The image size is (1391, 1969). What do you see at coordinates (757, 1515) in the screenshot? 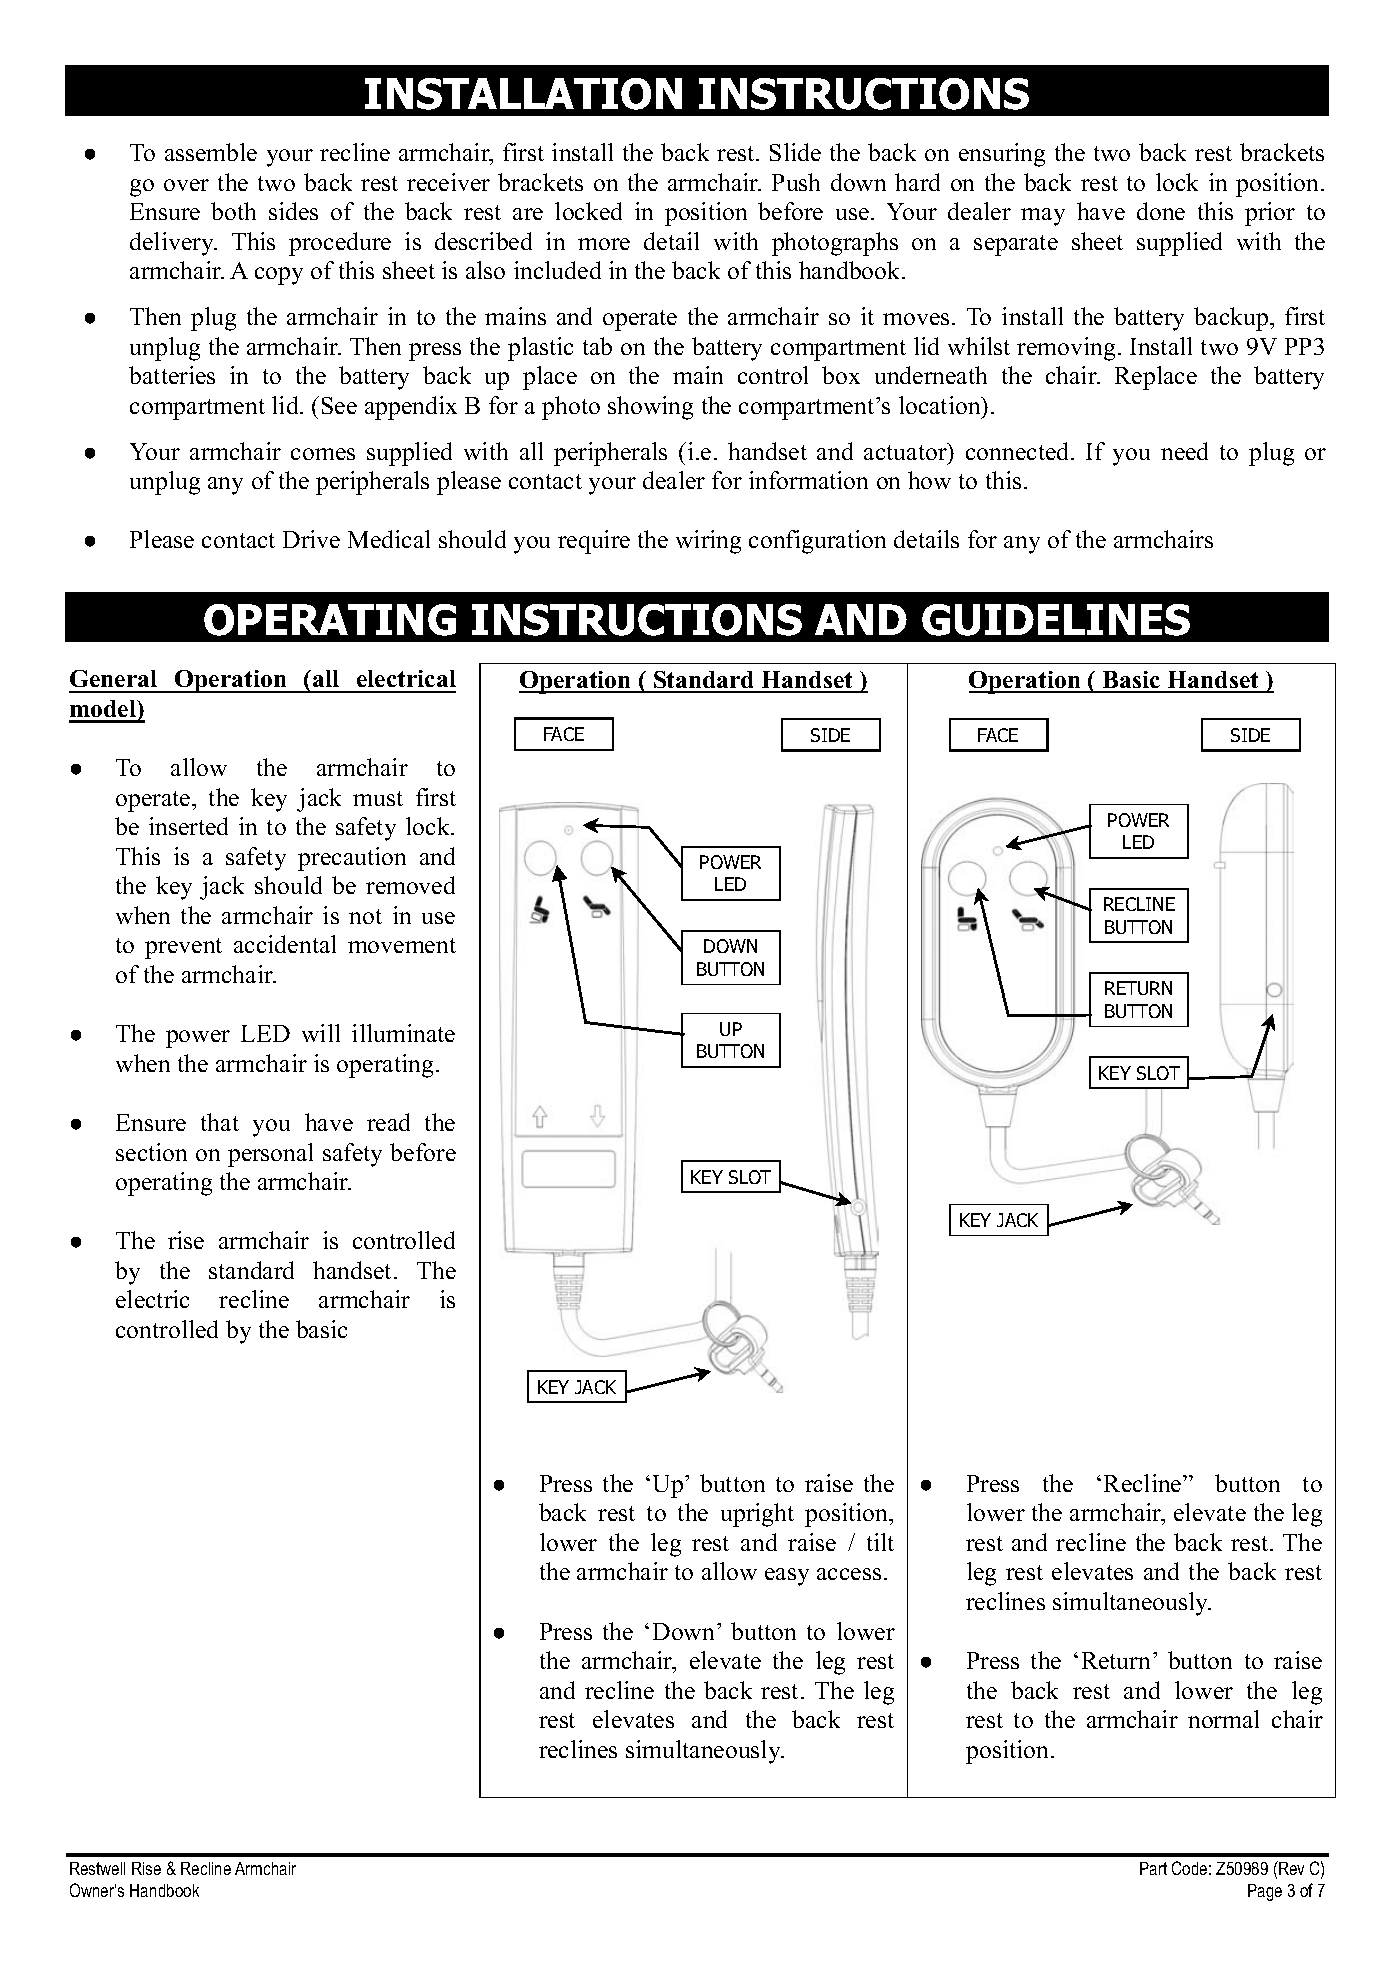
I see `upright` at bounding box center [757, 1515].
